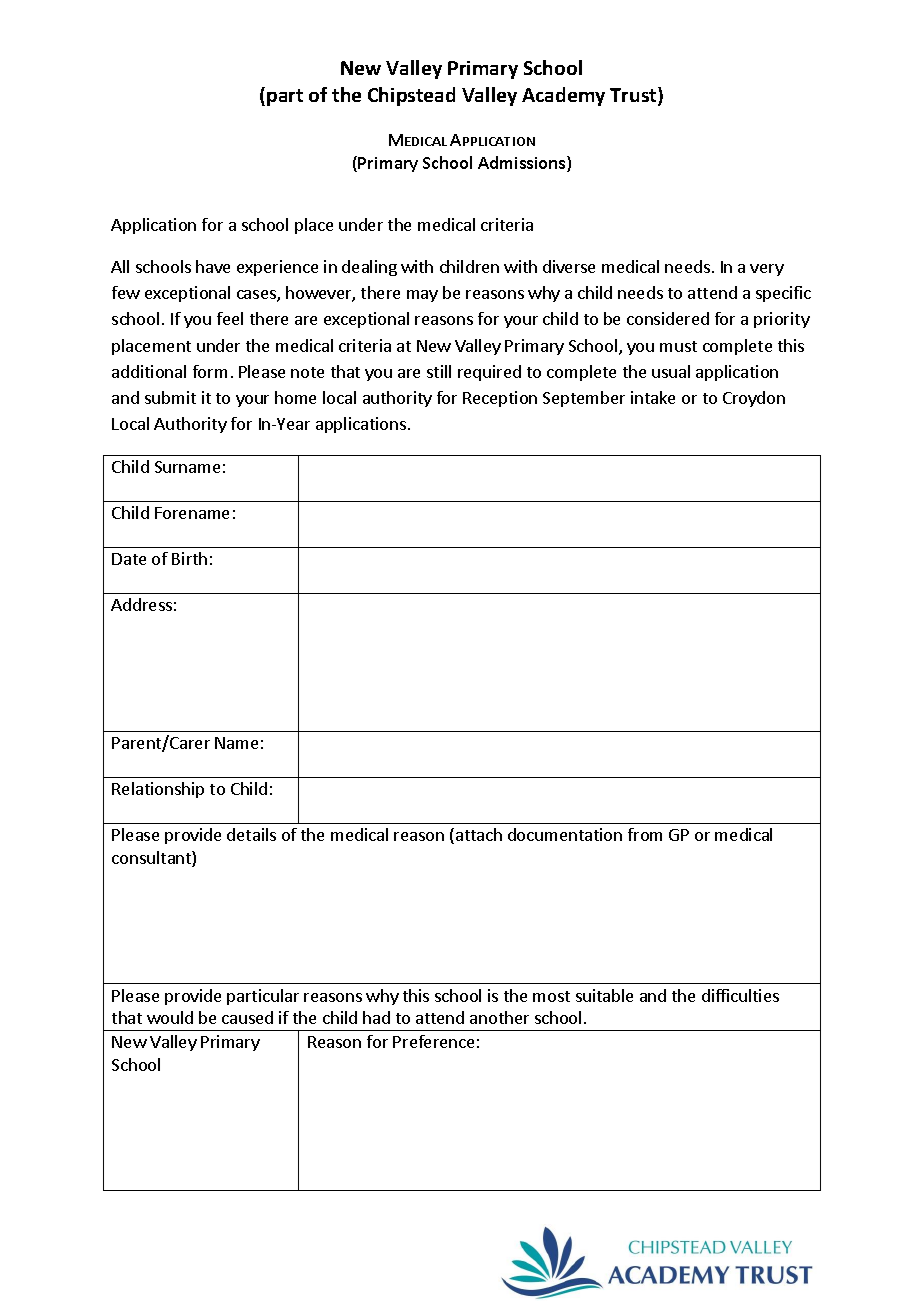 The image size is (924, 1308). Describe the element at coordinates (189, 558) in the screenshot. I see `Birth` at that location.
